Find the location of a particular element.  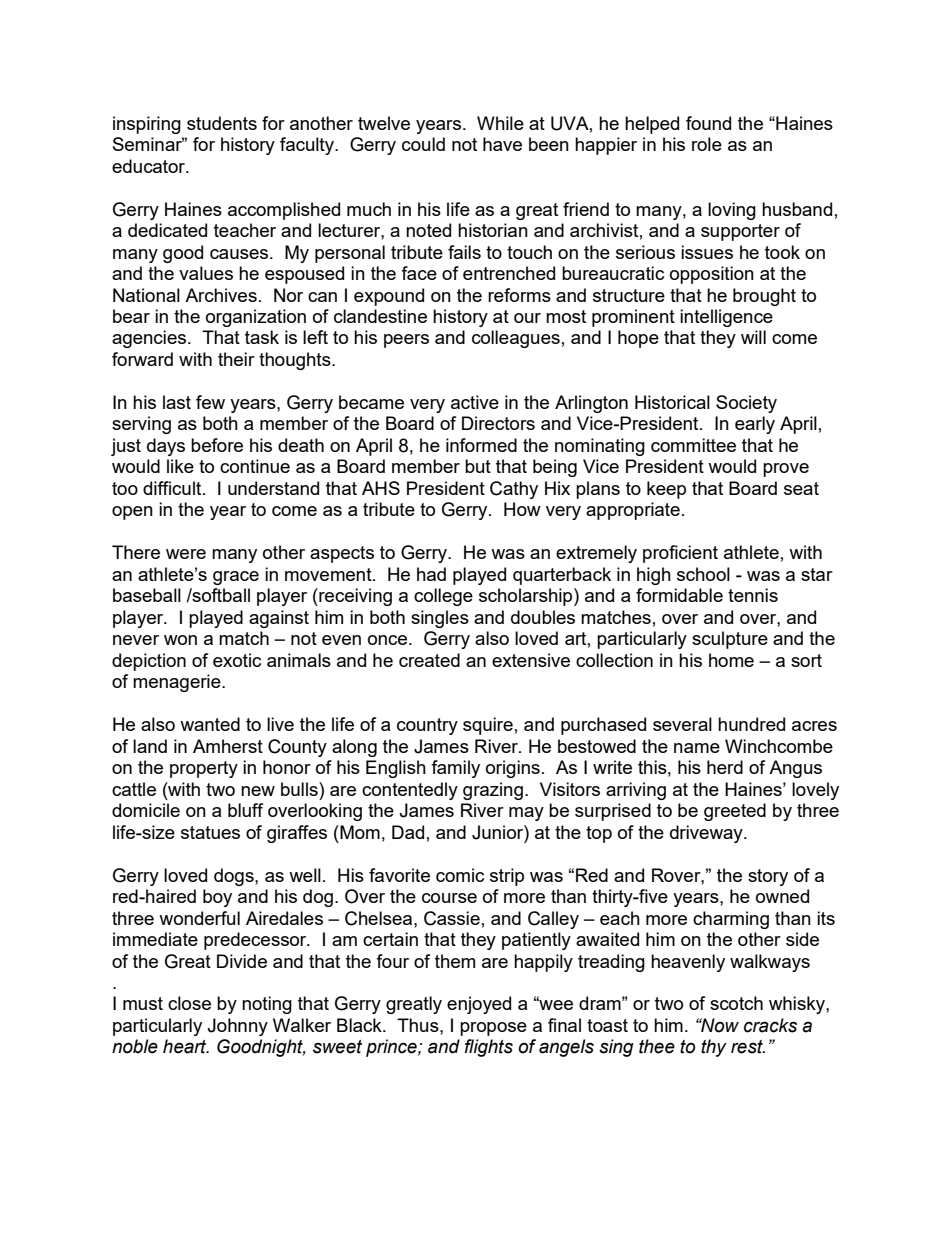

tennis is located at coordinates (753, 595).
